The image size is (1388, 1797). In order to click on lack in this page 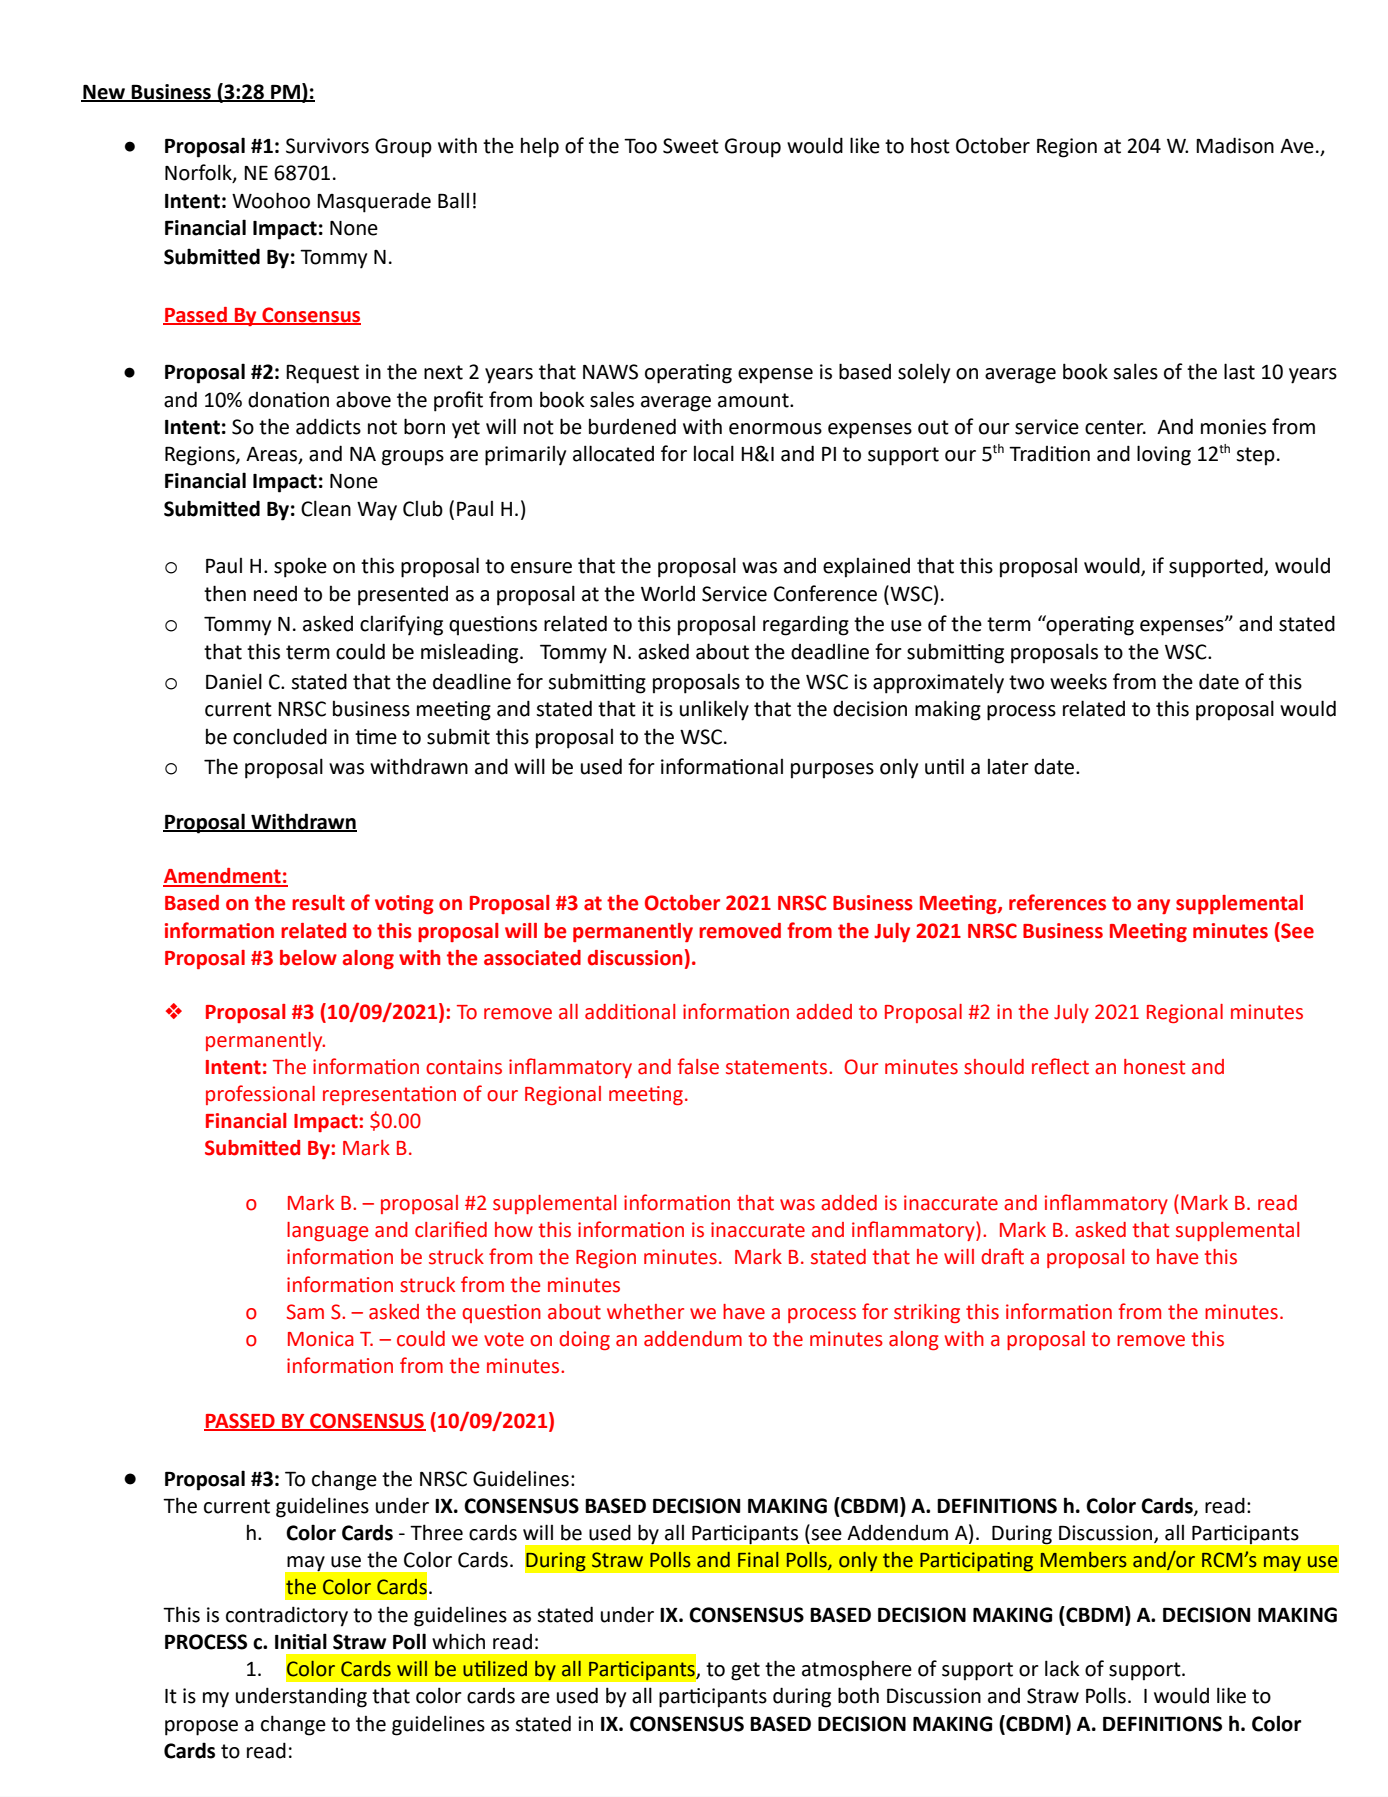, I will do `click(1062, 1668)`.
